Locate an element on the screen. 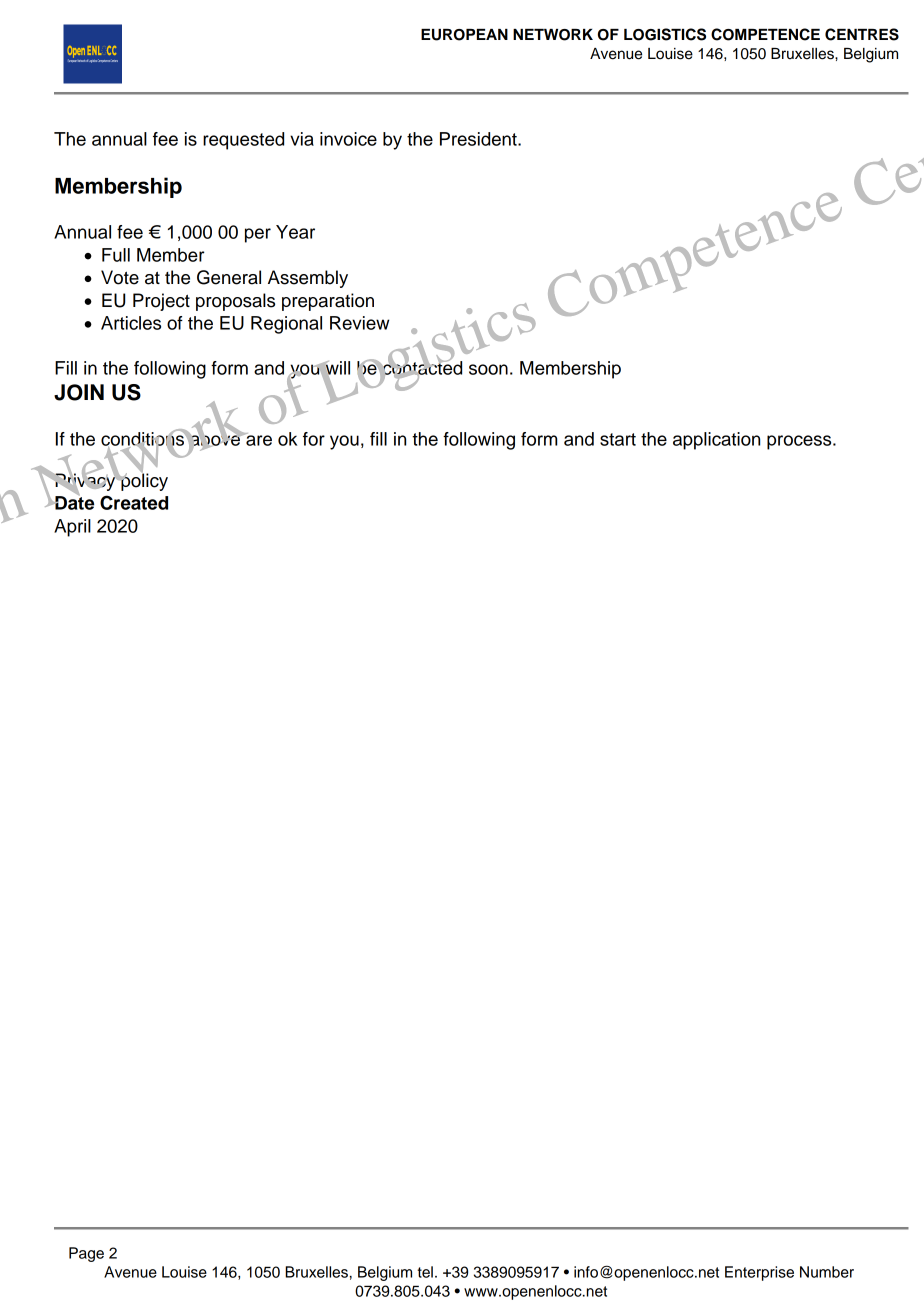 This screenshot has width=924, height=1308. Enterprise is located at coordinates (759, 1273).
